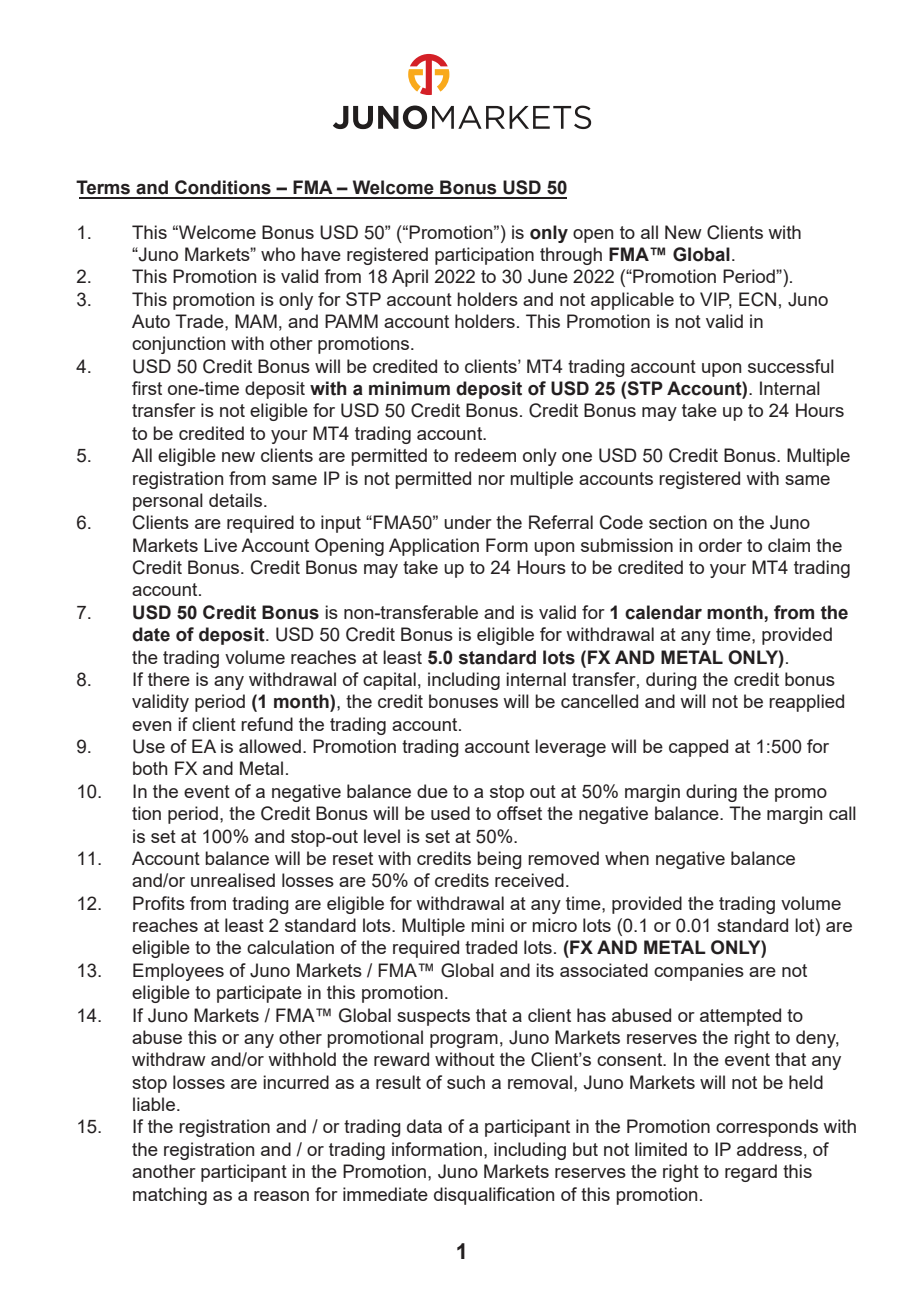  Describe the element at coordinates (410, 278) in the screenshot. I see `April` at that location.
